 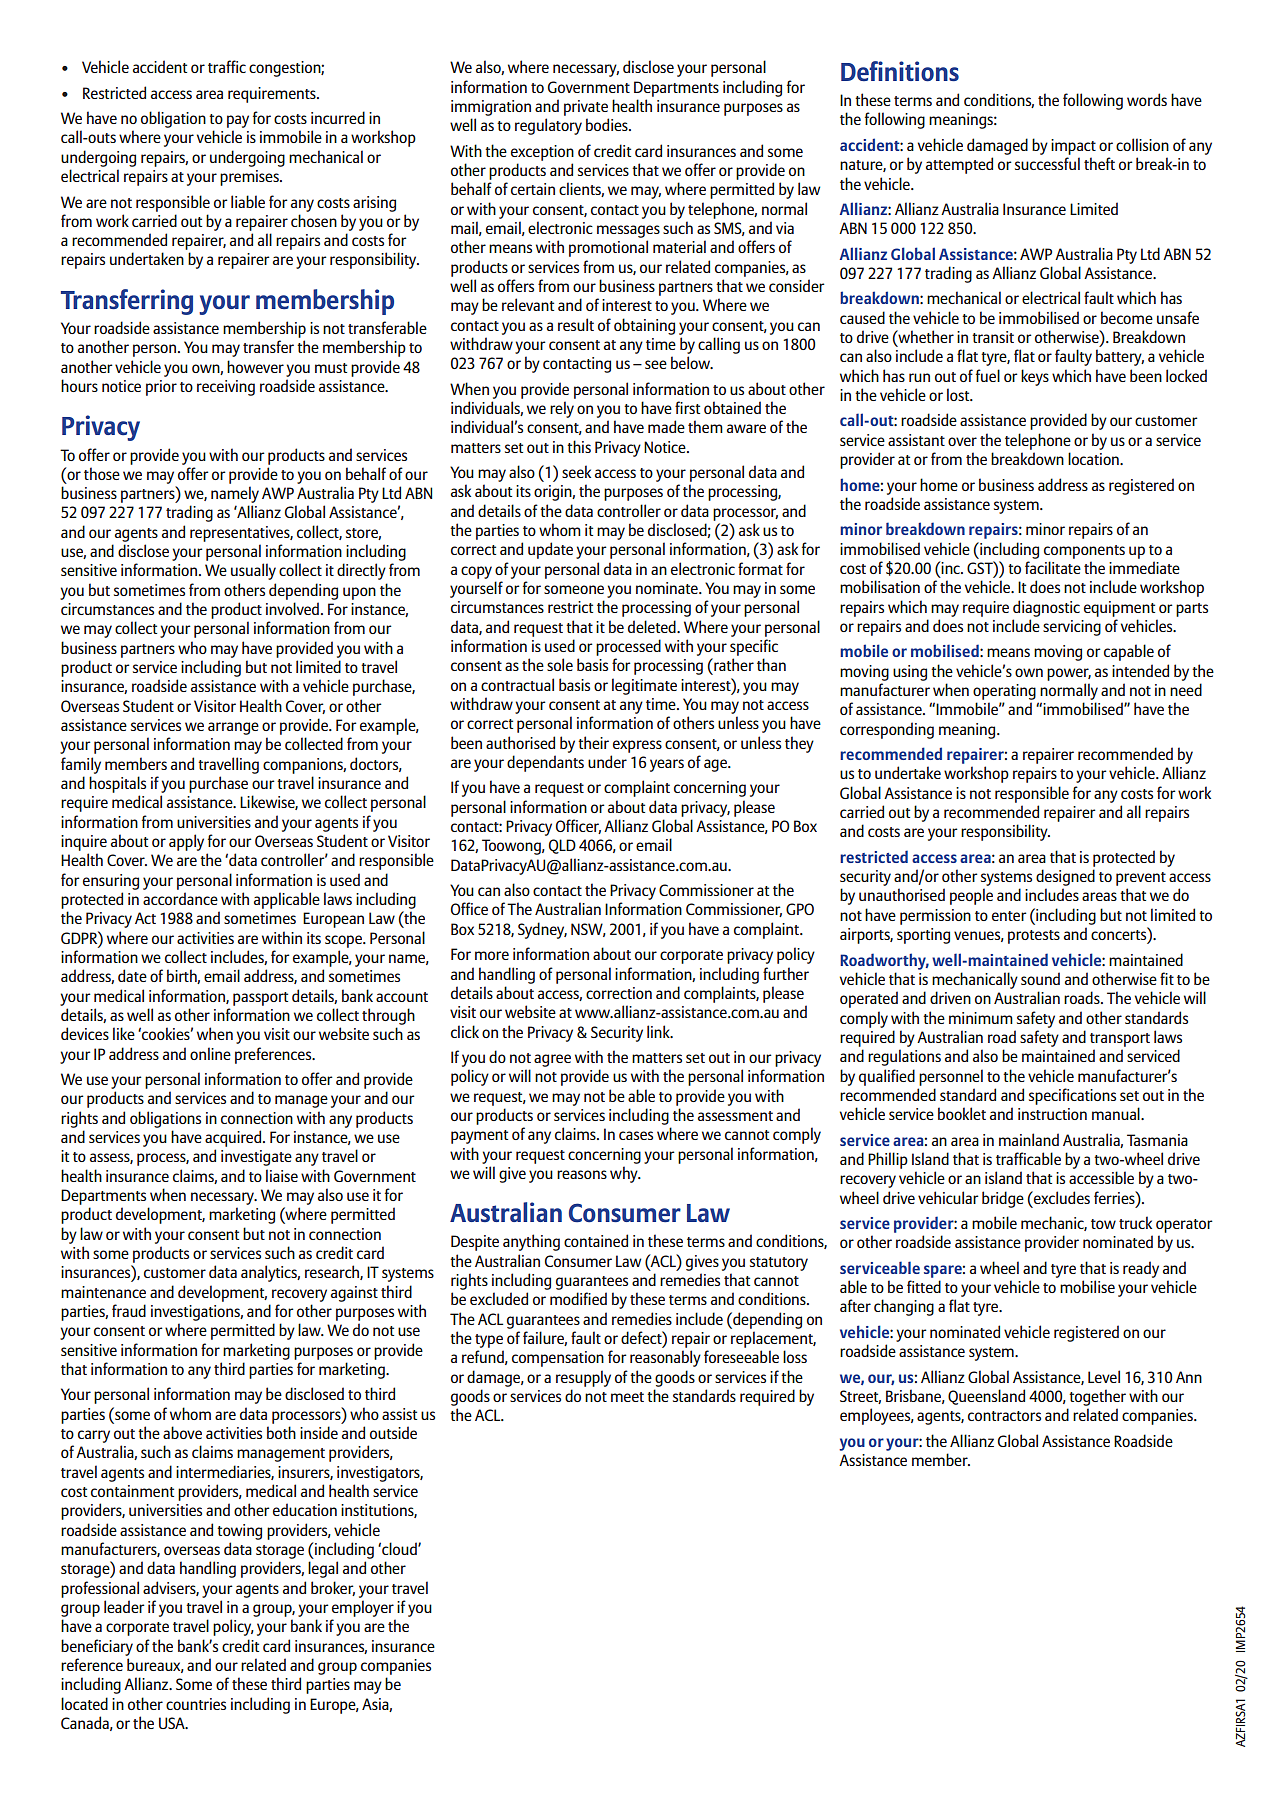 What do you see at coordinates (196, 1704) in the image?
I see `countries` at bounding box center [196, 1704].
